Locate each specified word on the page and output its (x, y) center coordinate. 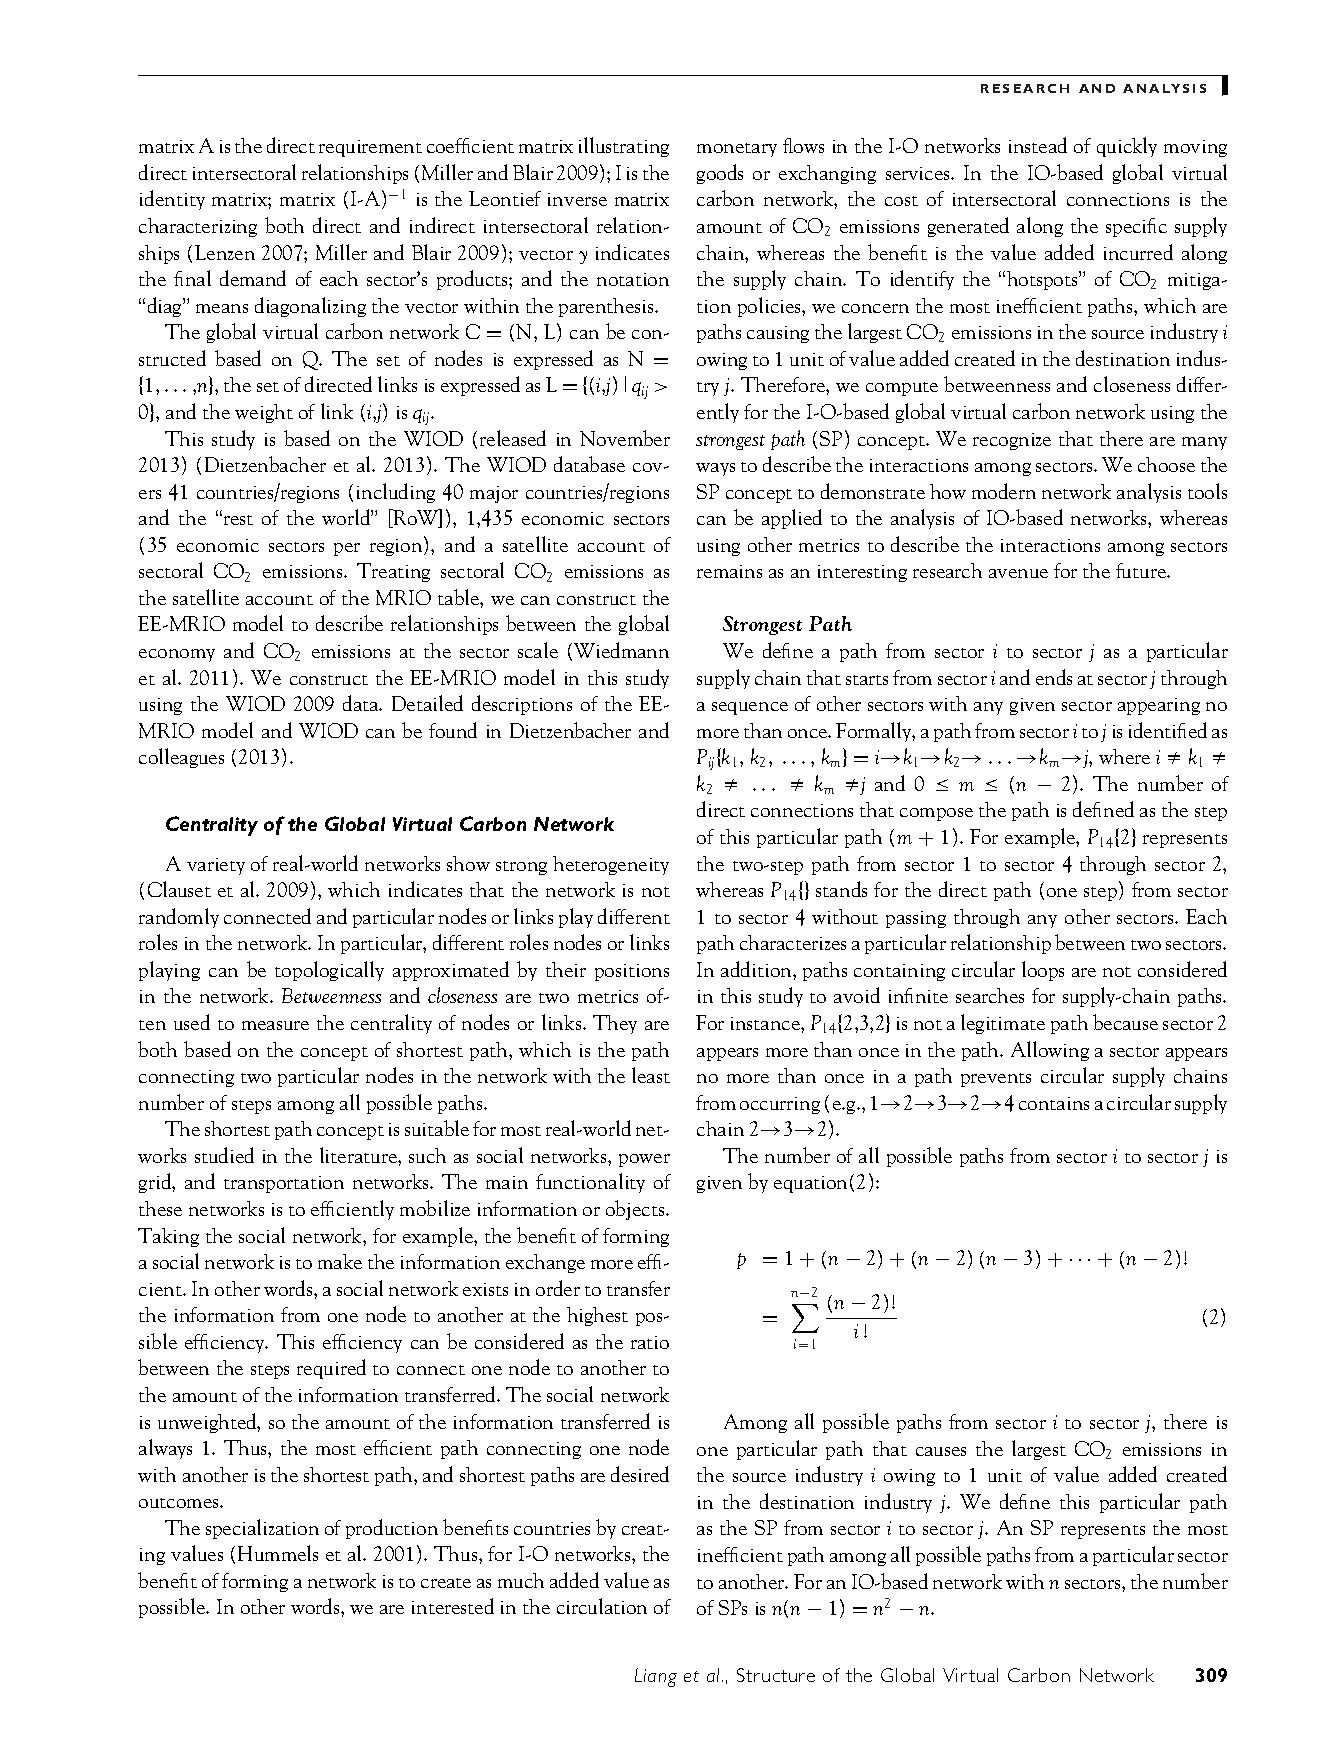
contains (1054, 1103)
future (1142, 570)
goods (720, 174)
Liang (656, 1677)
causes (941, 1451)
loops (1043, 971)
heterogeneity (611, 865)
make (340, 1261)
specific (1136, 227)
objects (636, 1210)
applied (792, 519)
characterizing (198, 227)
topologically (329, 971)
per (347, 549)
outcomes (180, 1503)
